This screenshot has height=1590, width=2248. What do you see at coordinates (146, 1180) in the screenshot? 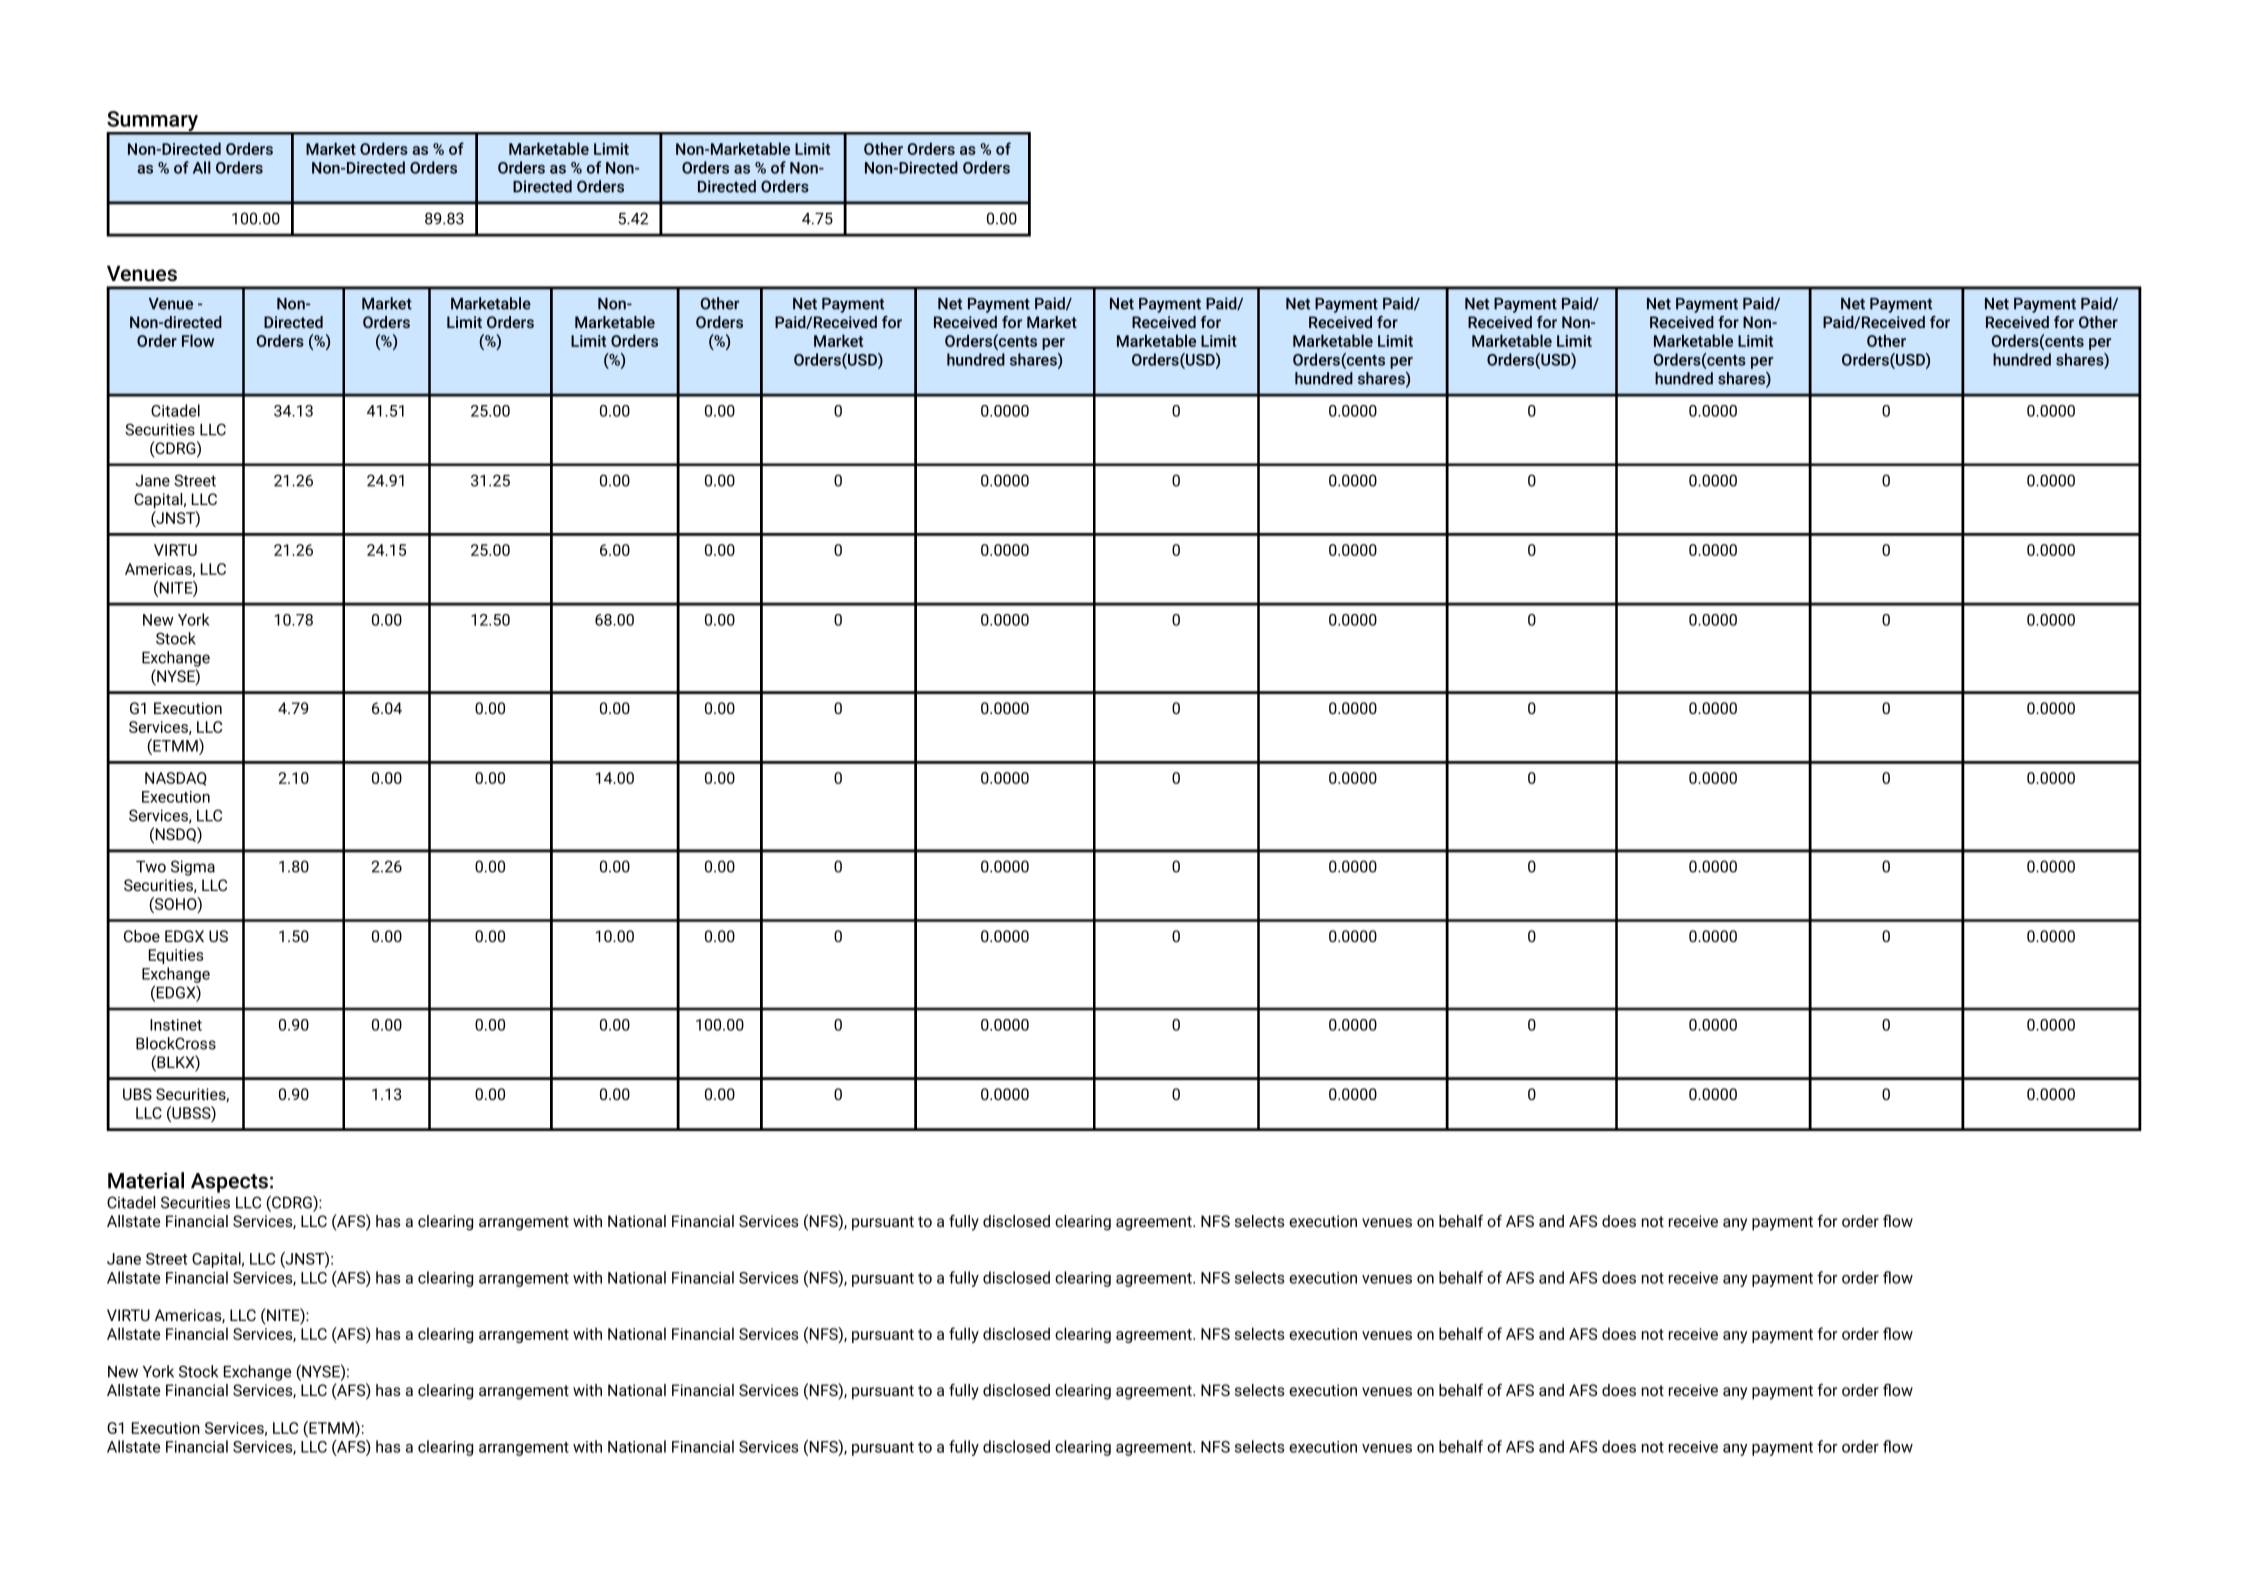
I see `Material` at bounding box center [146, 1180].
